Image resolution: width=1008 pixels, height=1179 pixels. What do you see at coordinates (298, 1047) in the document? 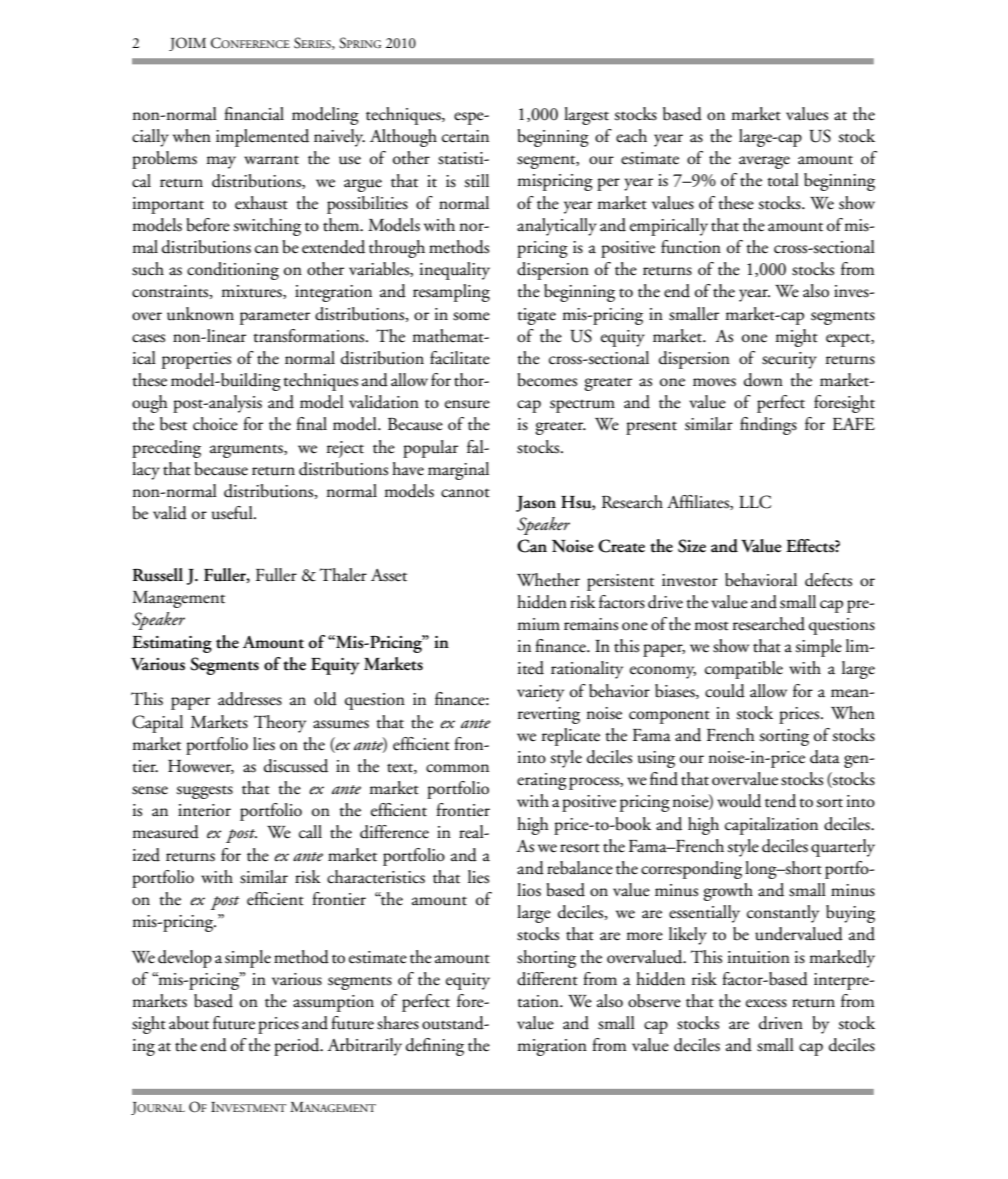
I see `period` at bounding box center [298, 1047].
